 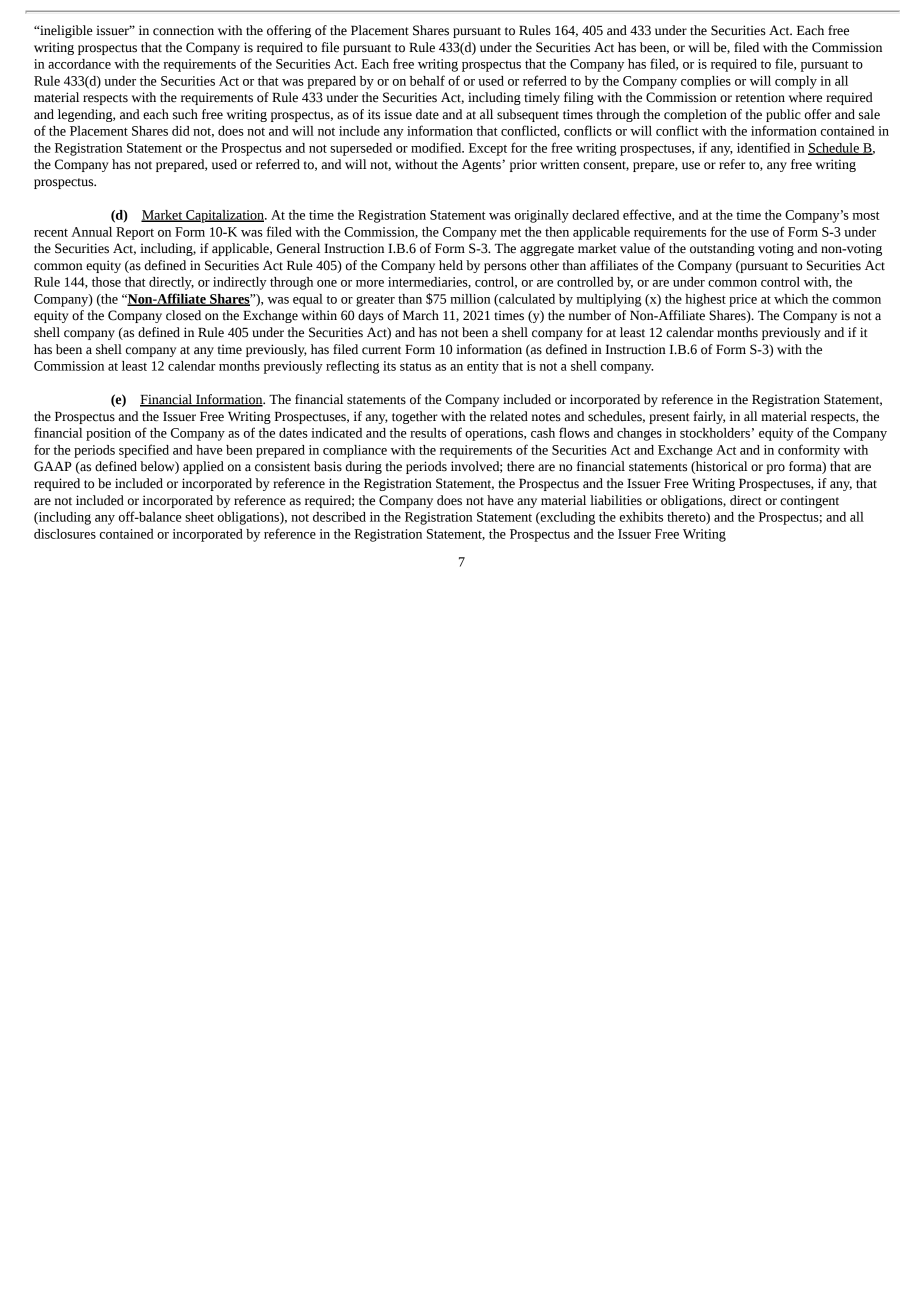 I want to click on comply, so click(x=796, y=82).
